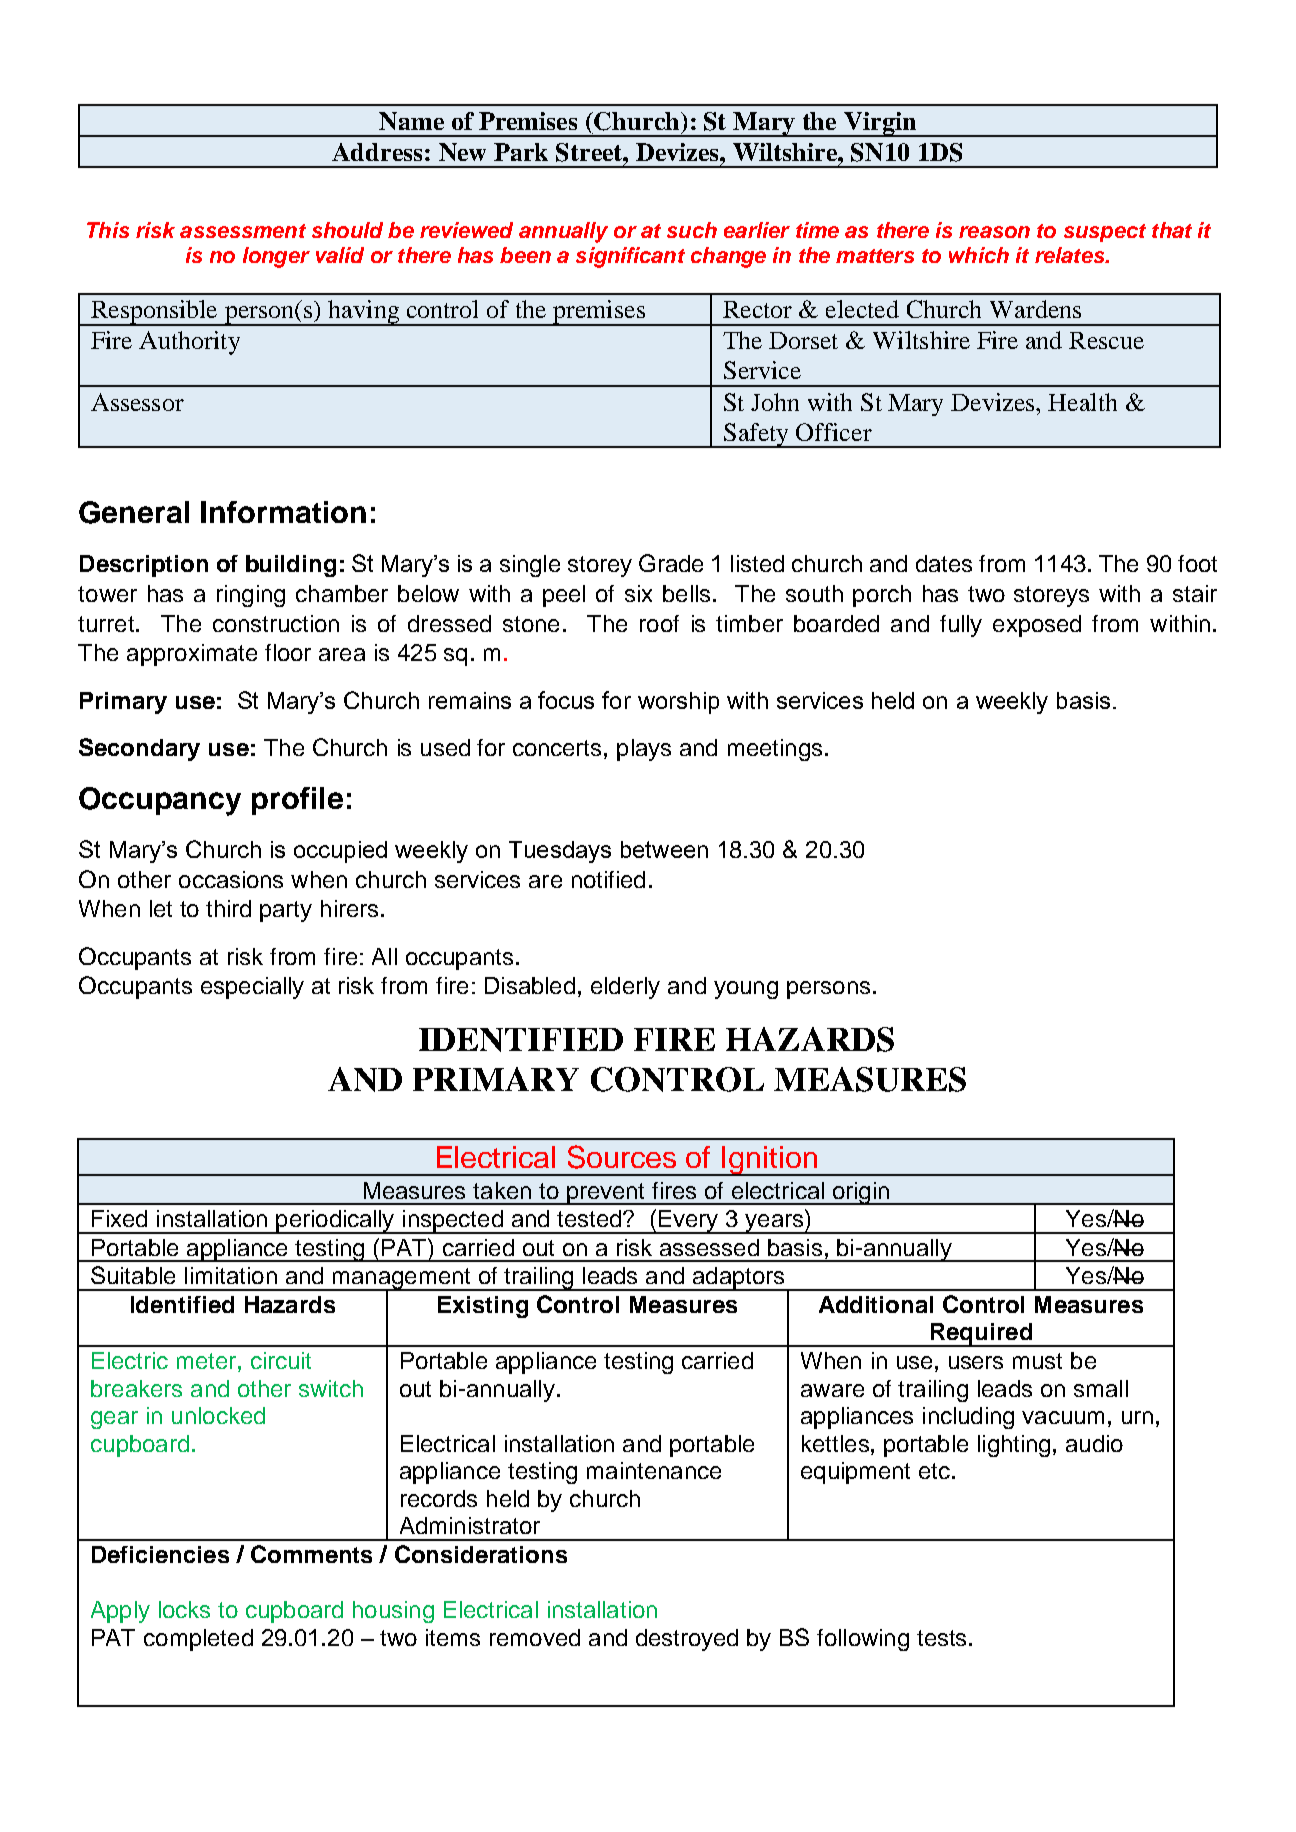  I want to click on construction, so click(276, 623).
